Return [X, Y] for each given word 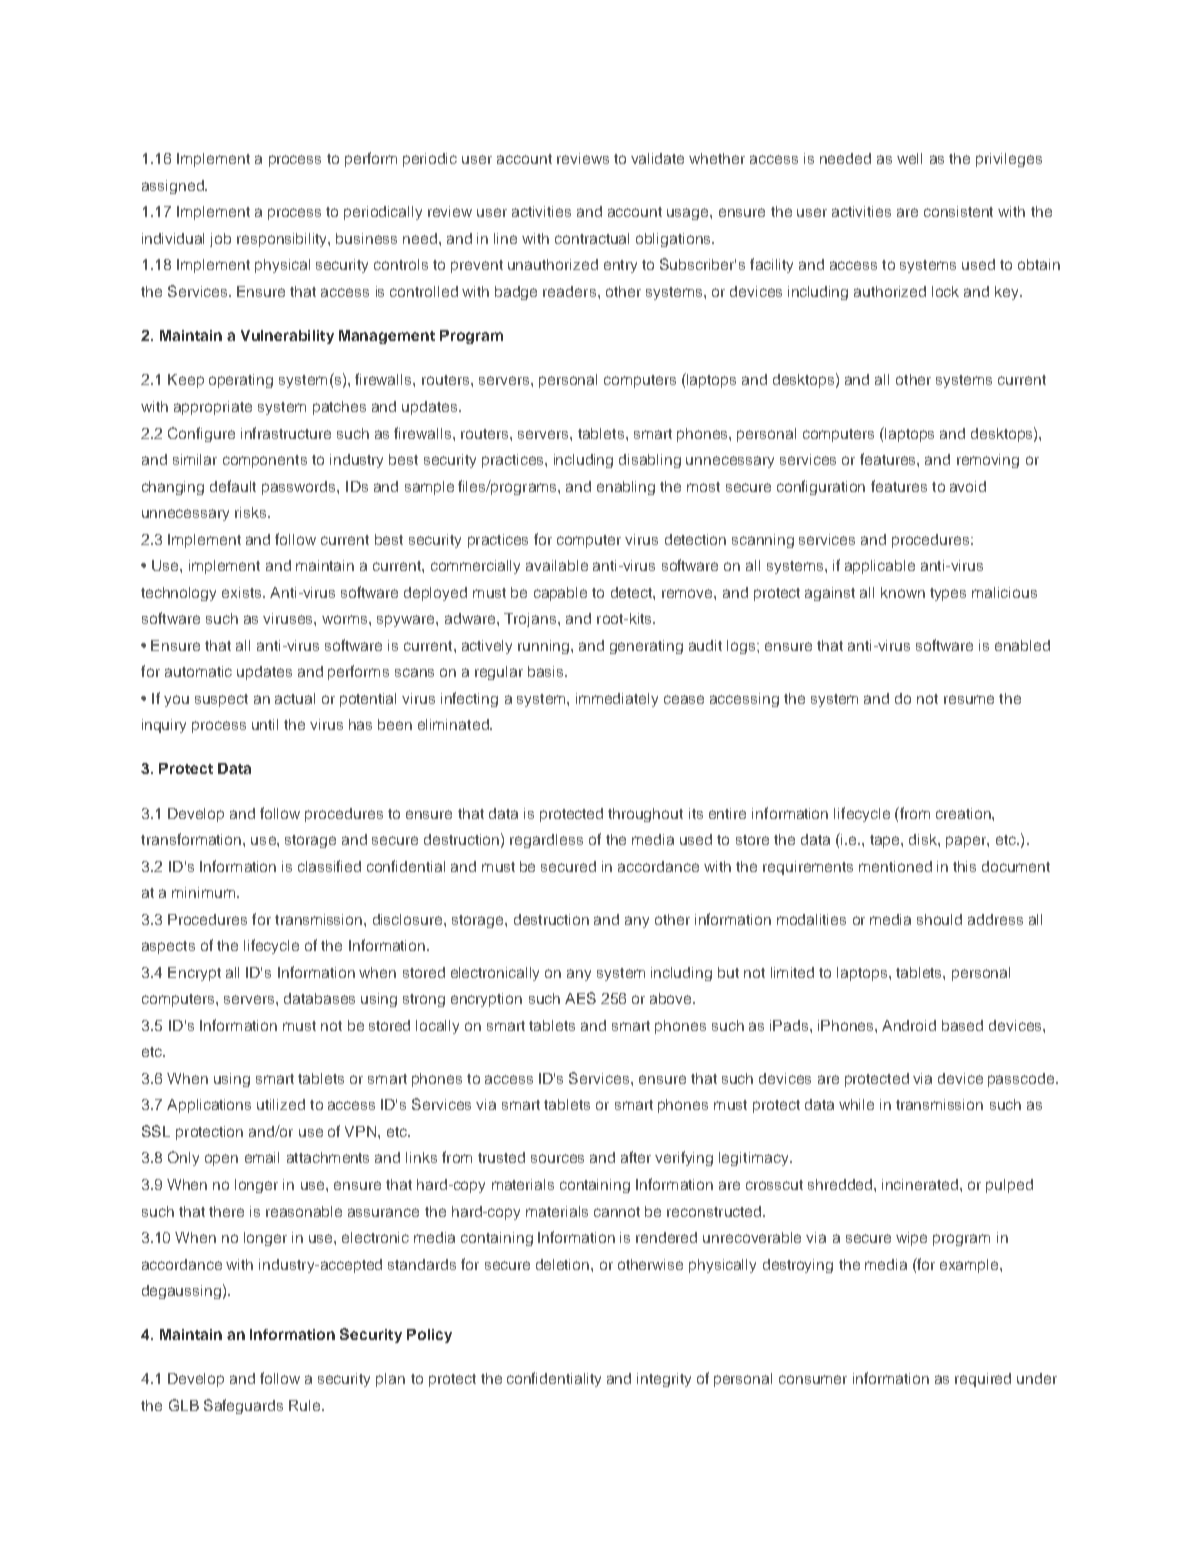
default [233, 486]
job [220, 240]
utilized [281, 1104]
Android [909, 1025]
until [265, 724]
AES [580, 998]
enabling [626, 488]
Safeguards [243, 1406]
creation [964, 813]
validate [657, 158]
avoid [968, 486]
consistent [958, 211]
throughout [645, 815]
